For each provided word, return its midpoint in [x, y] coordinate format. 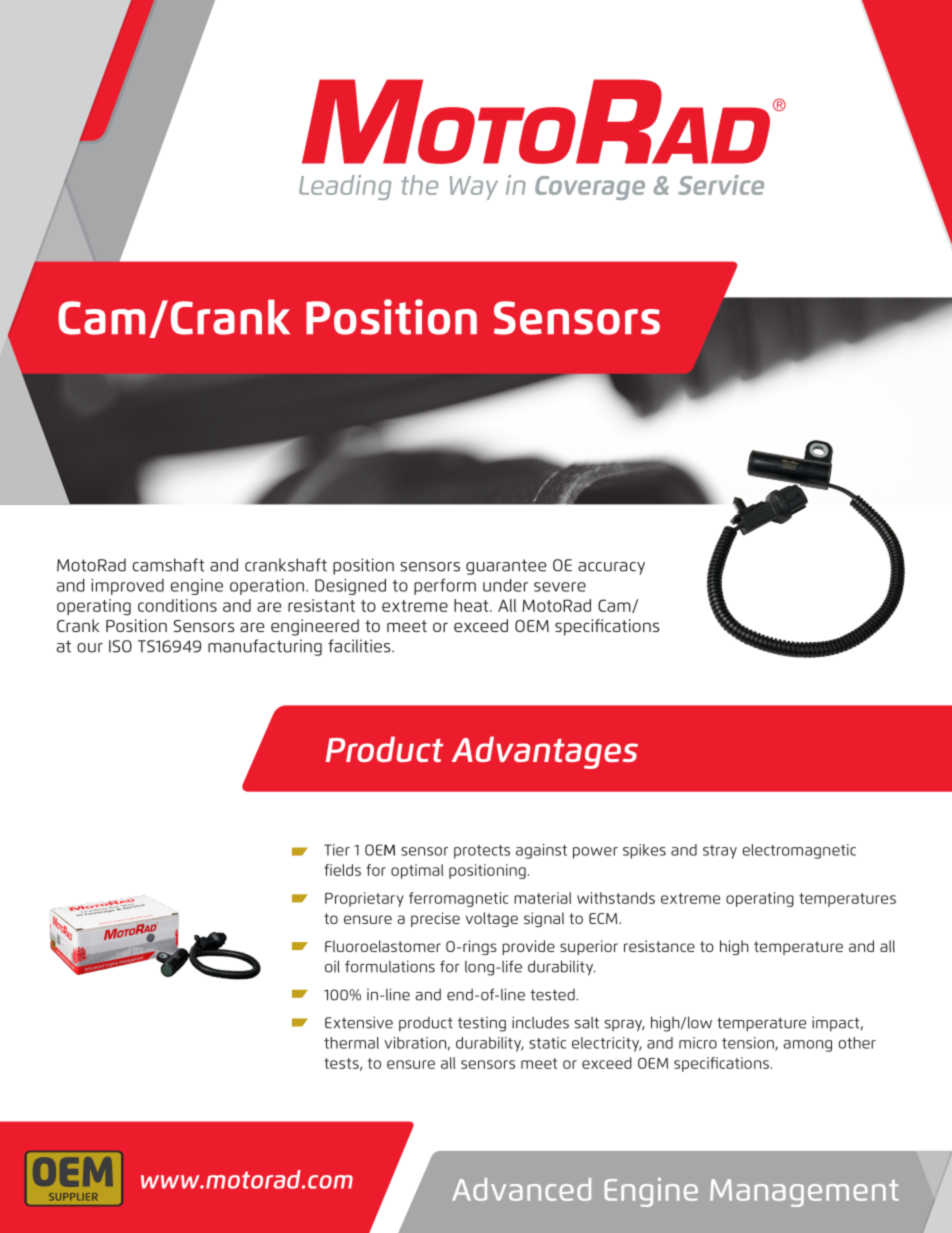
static [547, 1043]
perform [445, 586]
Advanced [521, 1189]
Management [804, 1193]
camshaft [168, 565]
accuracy [611, 568]
